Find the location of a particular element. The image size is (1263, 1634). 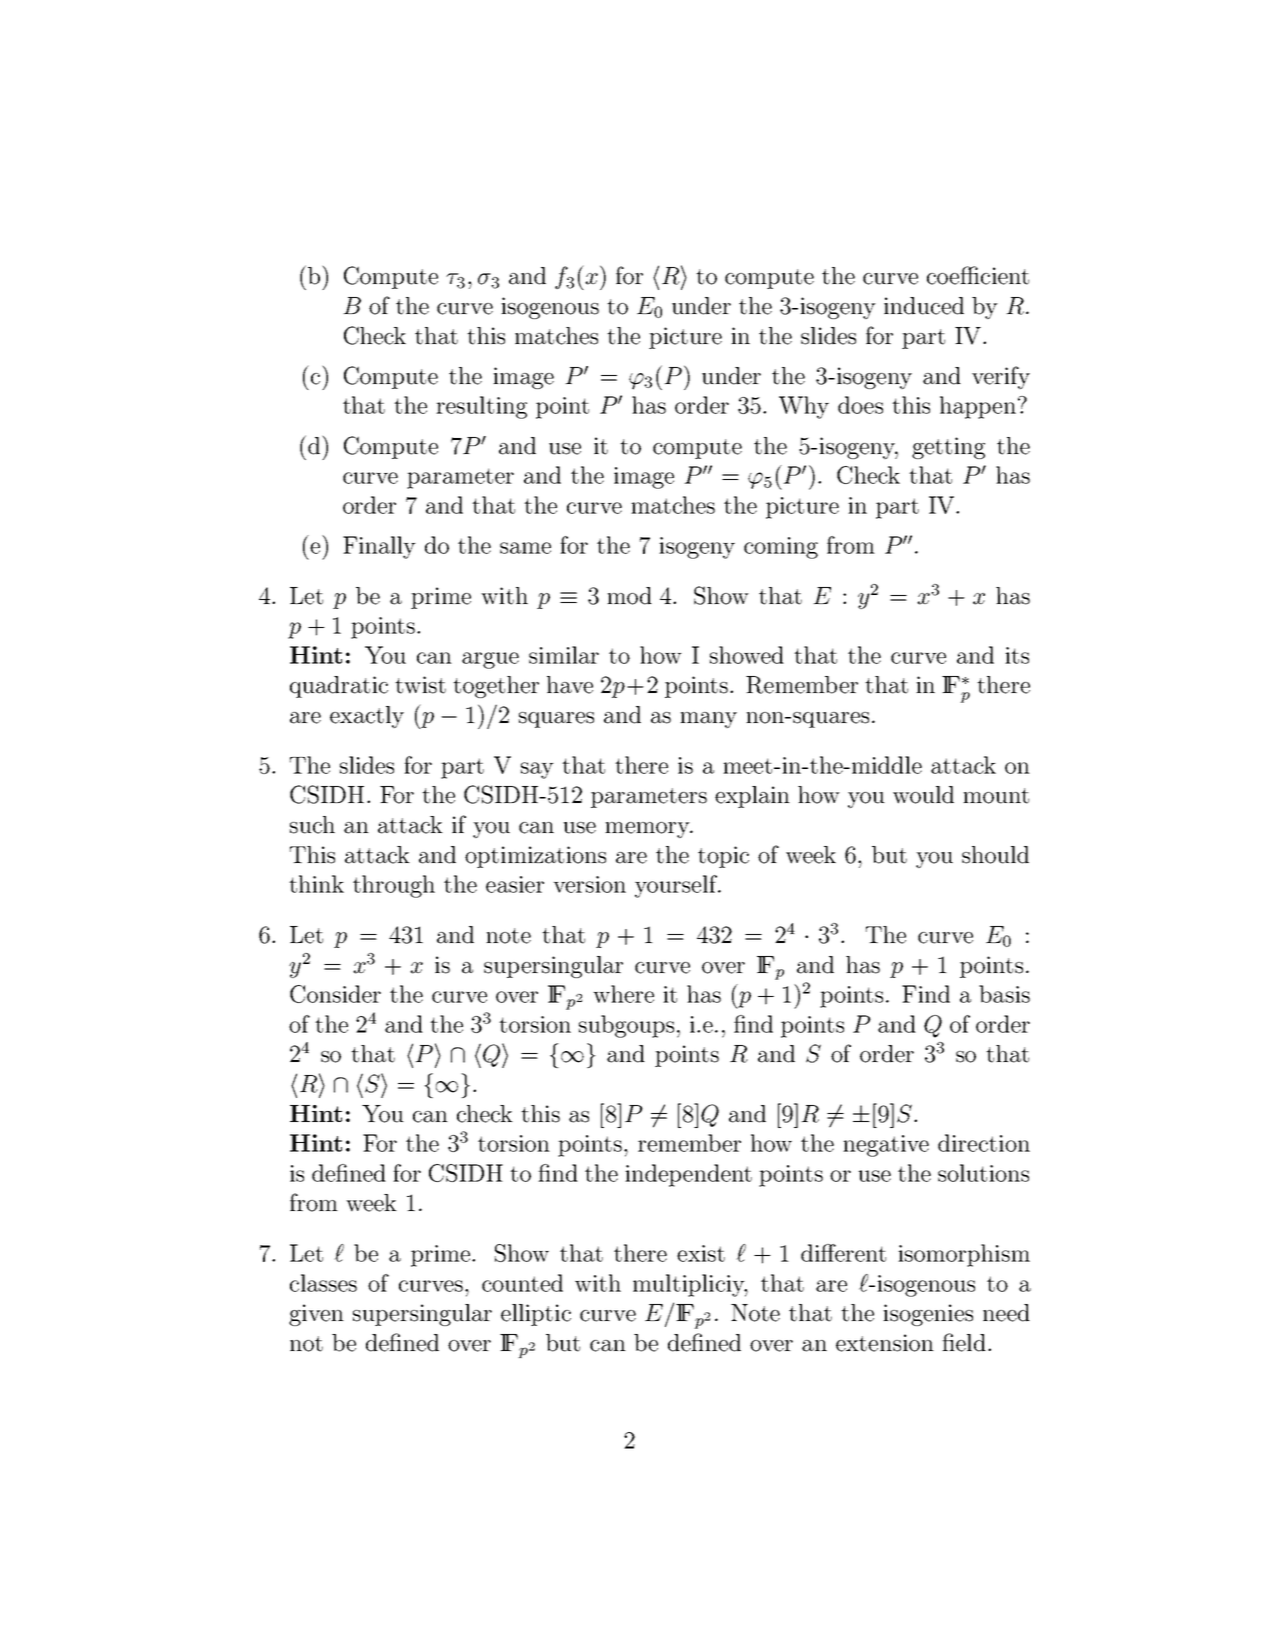

its is located at coordinates (1017, 655).
